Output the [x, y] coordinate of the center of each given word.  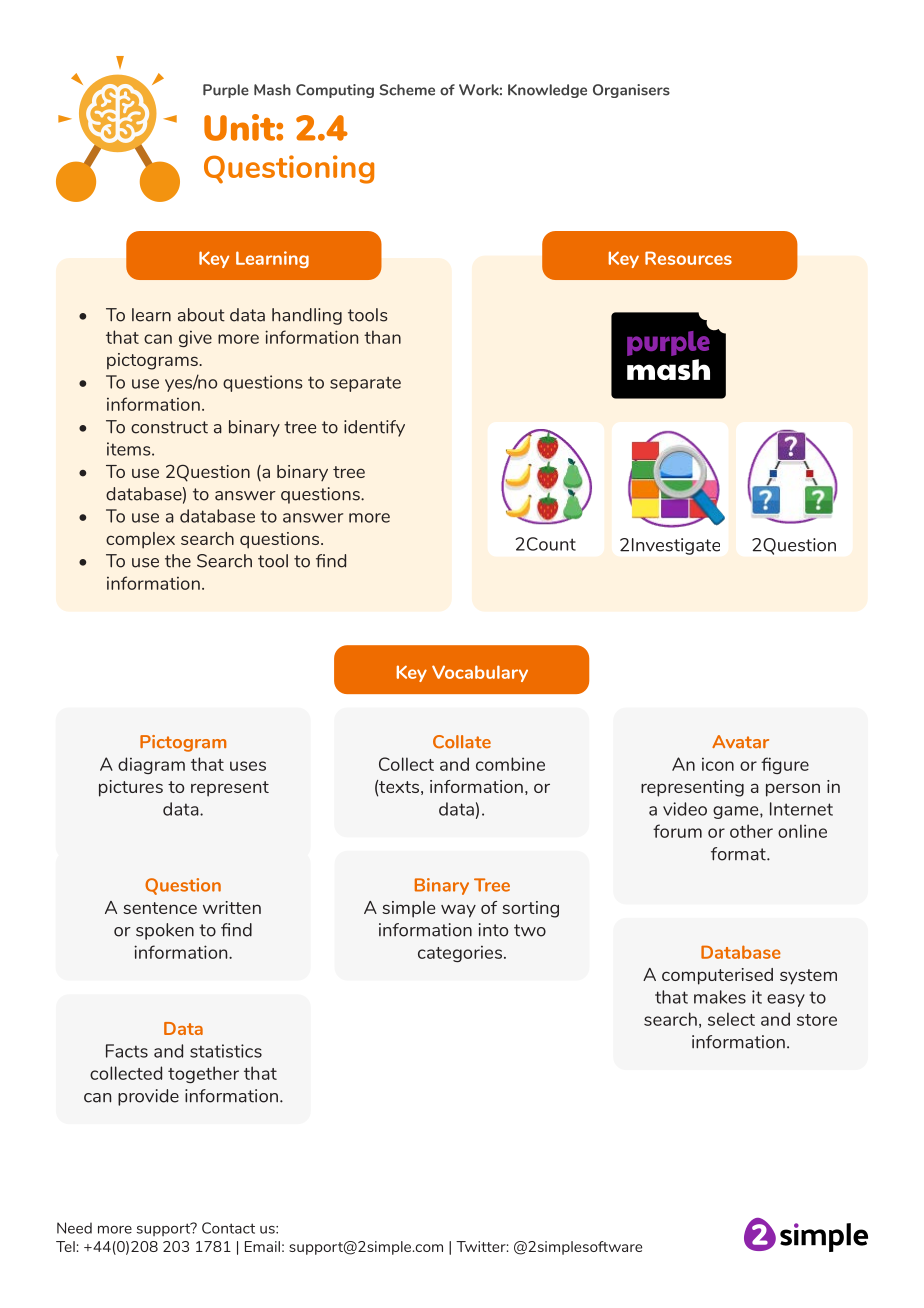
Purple [226, 91]
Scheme [407, 90]
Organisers [631, 91]
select [731, 1019]
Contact [228, 1228]
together [203, 1074]
